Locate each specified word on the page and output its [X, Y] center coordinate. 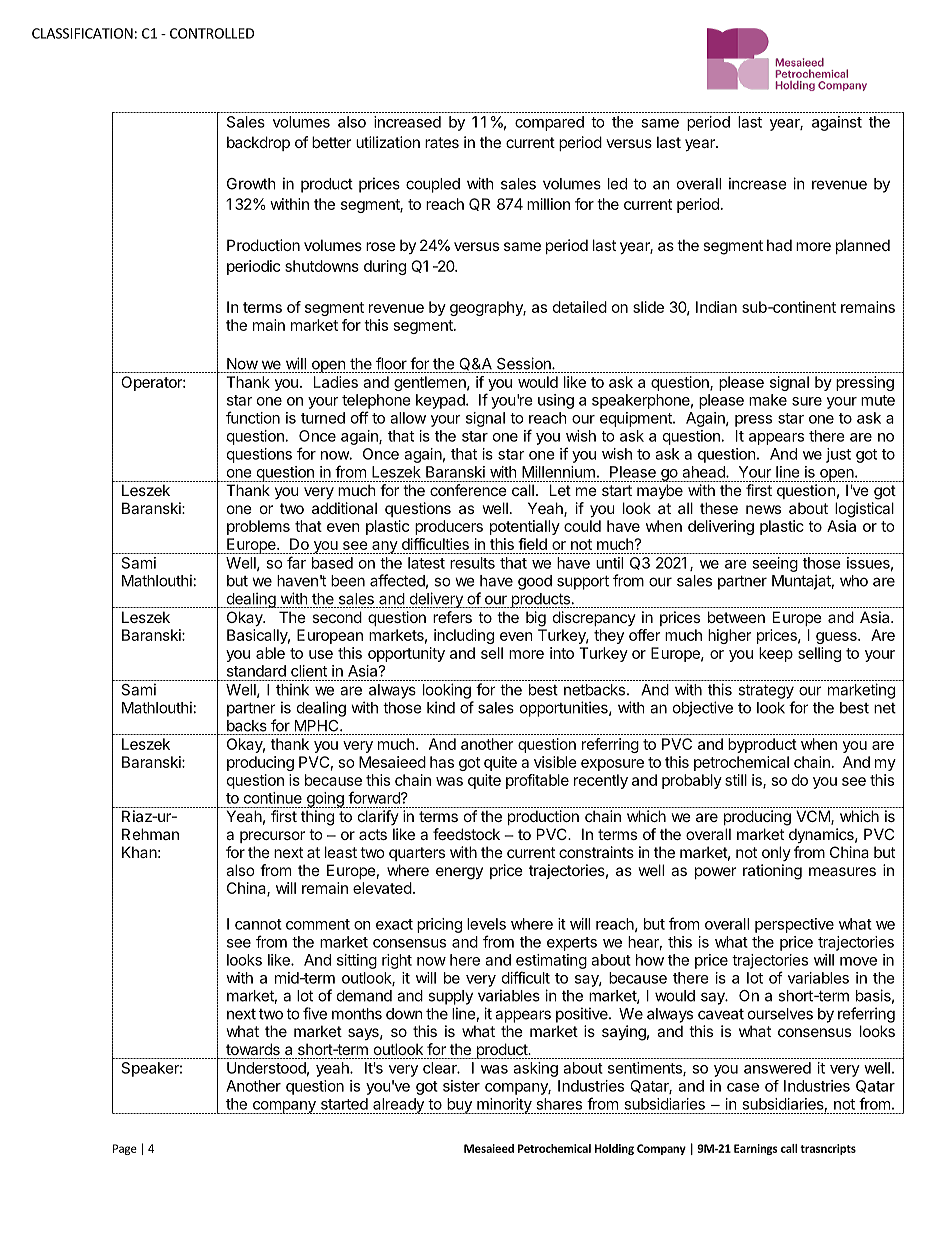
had [779, 245]
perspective [794, 925]
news [763, 509]
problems [258, 527]
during [385, 267]
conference [468, 490]
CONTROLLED [212, 33]
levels [486, 924]
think [292, 689]
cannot [258, 924]
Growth [251, 184]
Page [125, 1149]
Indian [716, 307]
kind [441, 707]
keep [776, 654]
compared [549, 123]
